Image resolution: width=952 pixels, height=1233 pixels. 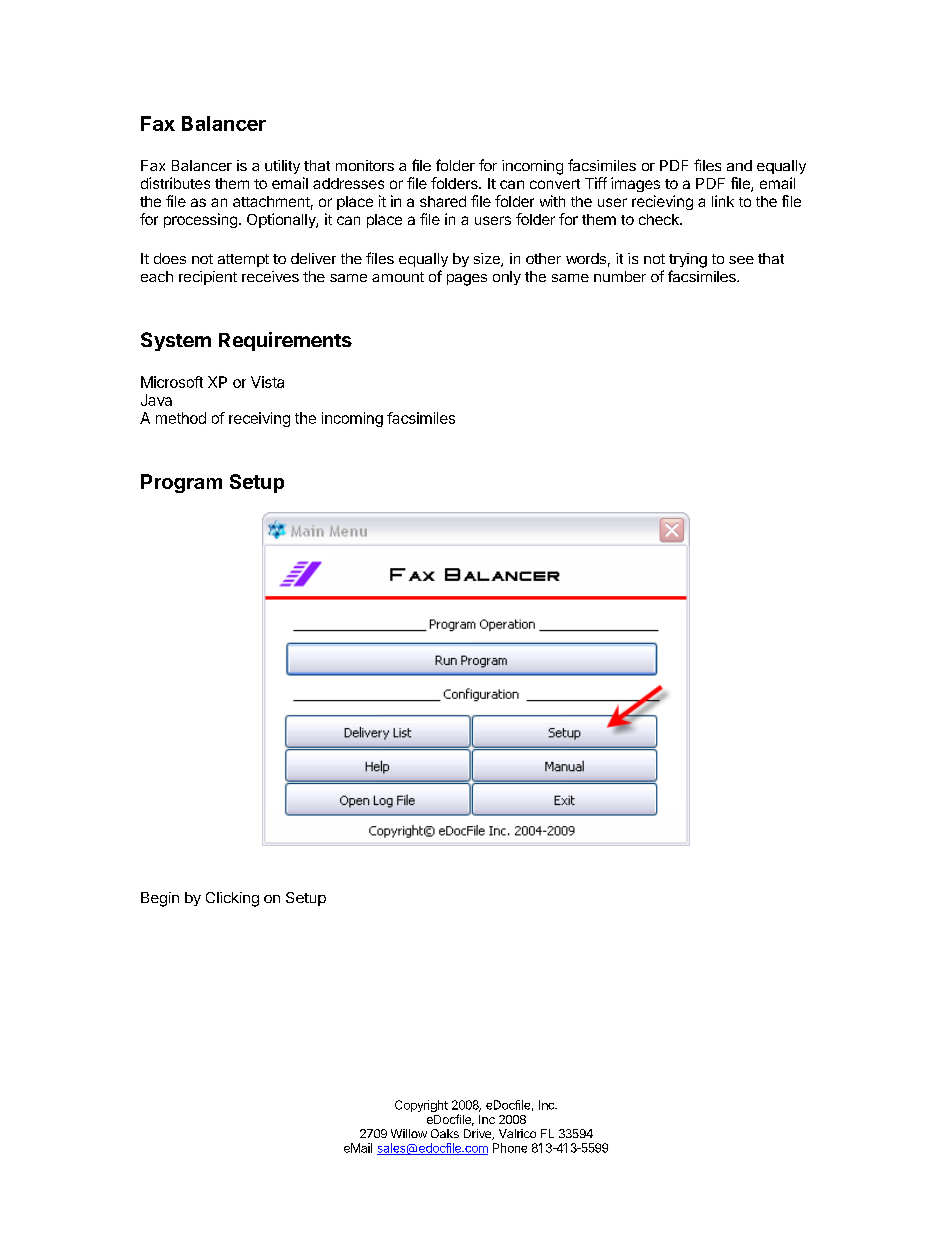 I want to click on Begin, so click(x=160, y=899).
